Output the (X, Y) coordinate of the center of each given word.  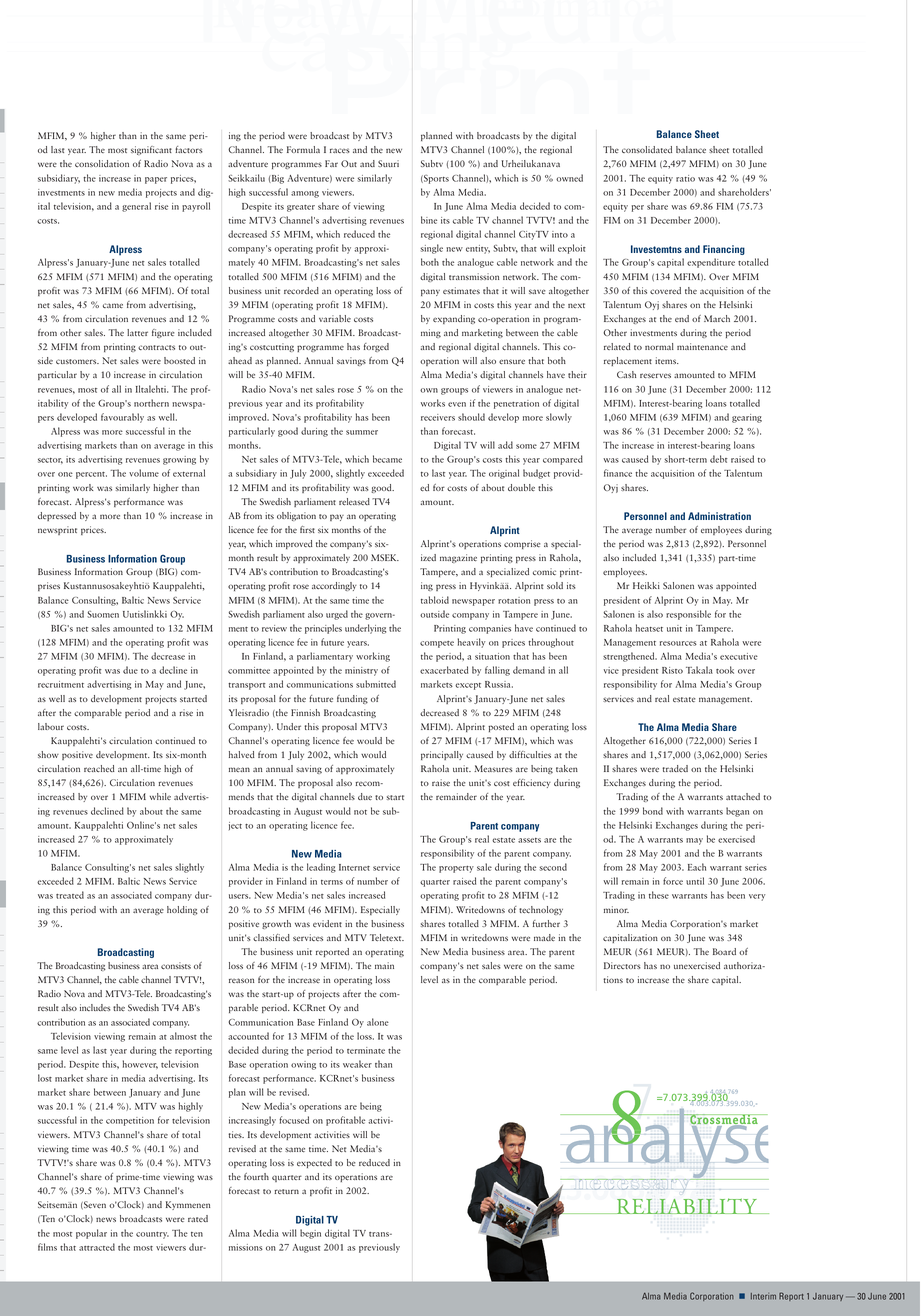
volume (144, 473)
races (340, 150)
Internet (354, 867)
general (136, 207)
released (354, 501)
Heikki (646, 585)
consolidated (647, 149)
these (659, 895)
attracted (97, 1247)
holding (182, 910)
